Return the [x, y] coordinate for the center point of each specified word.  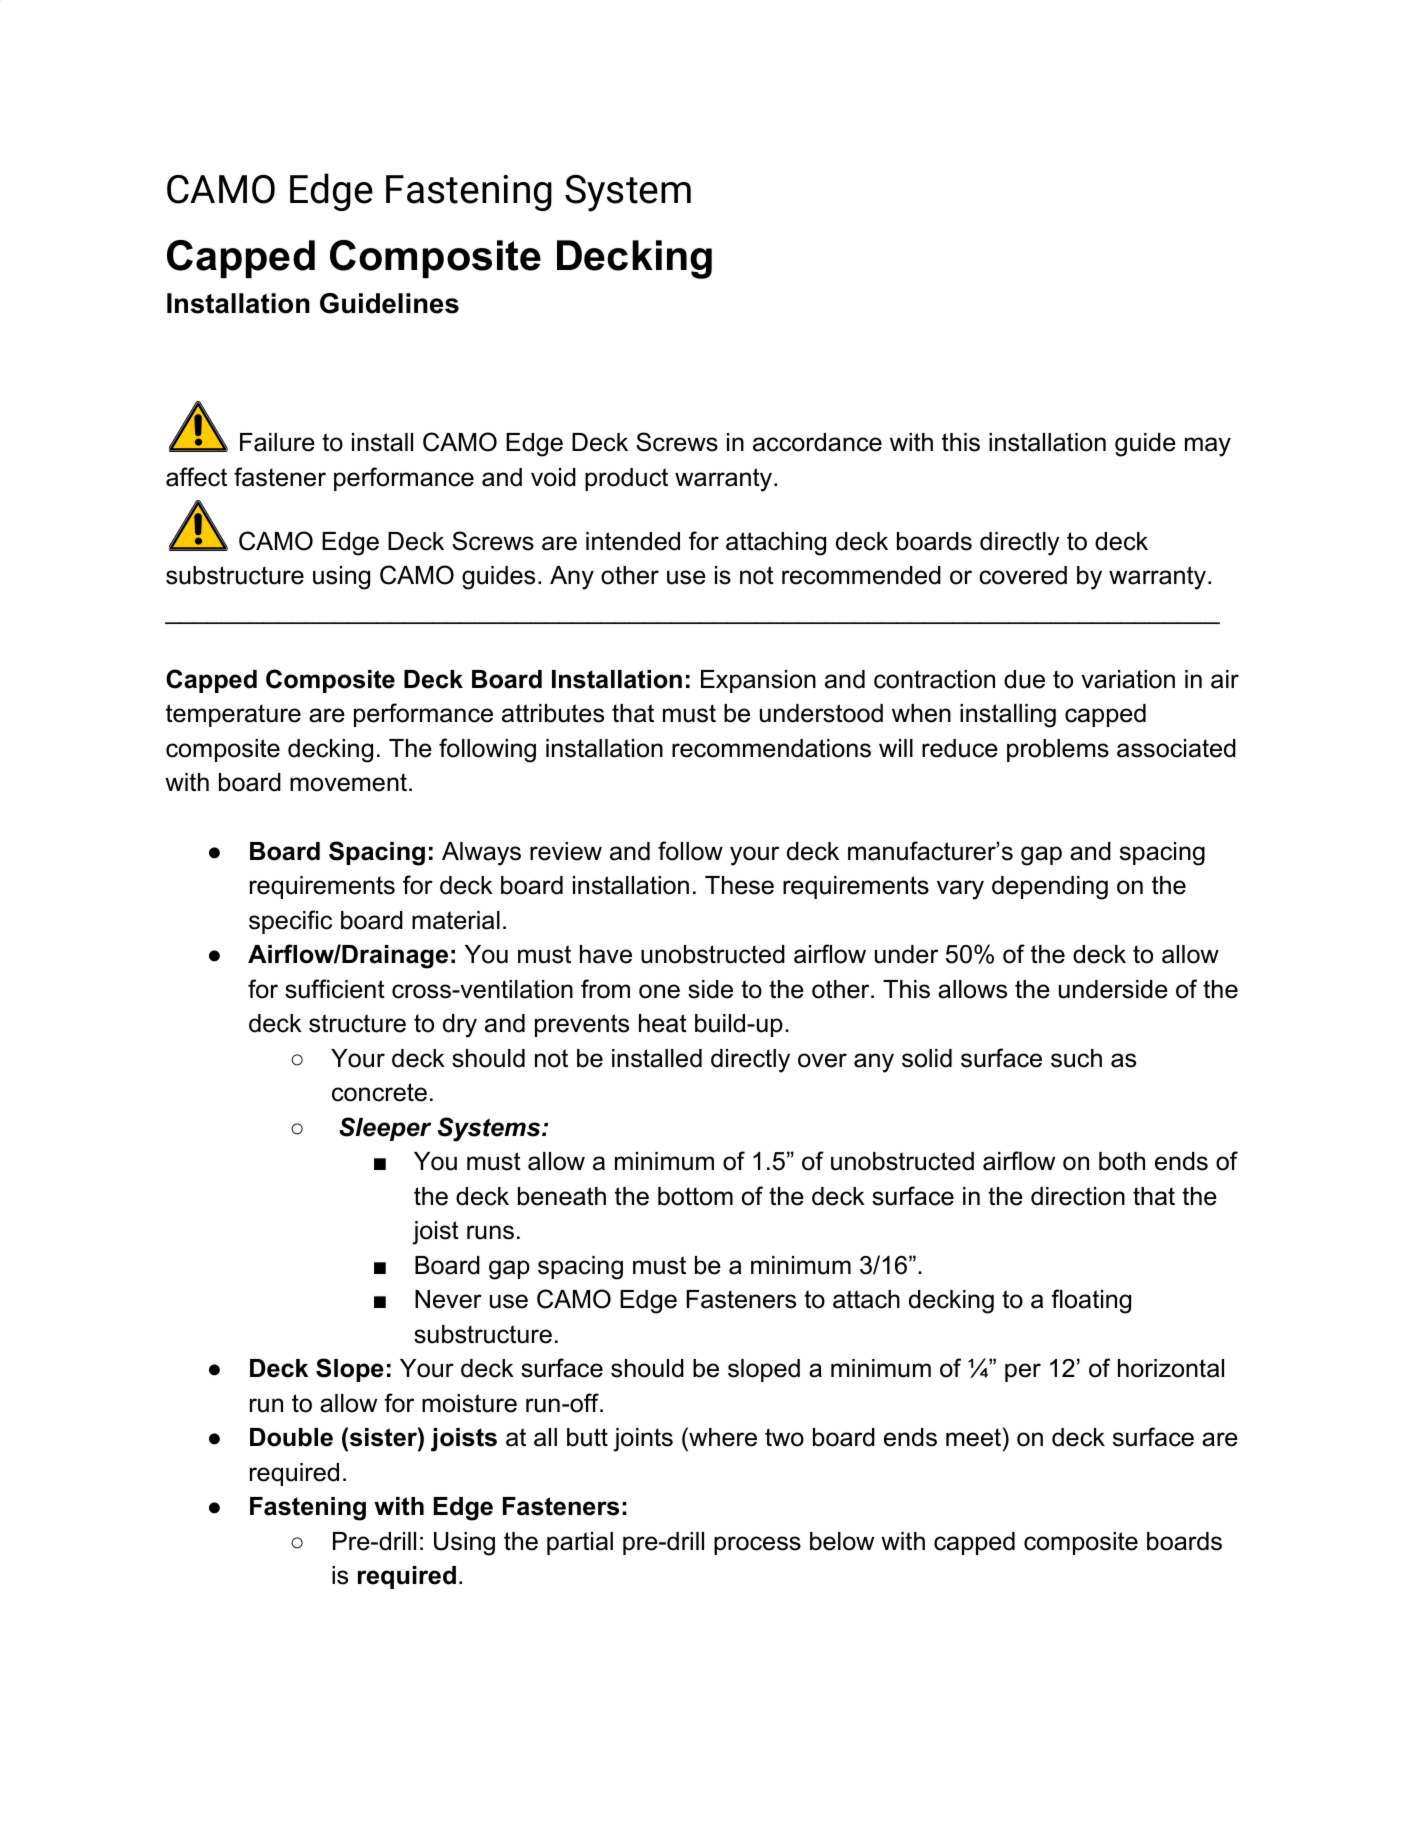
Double [291, 1437]
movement [348, 782]
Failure [277, 442]
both [1122, 1161]
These [739, 885]
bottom [695, 1196]
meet [973, 1437]
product [626, 479]
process [757, 1545]
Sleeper [385, 1129]
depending [1050, 888]
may [1208, 447]
